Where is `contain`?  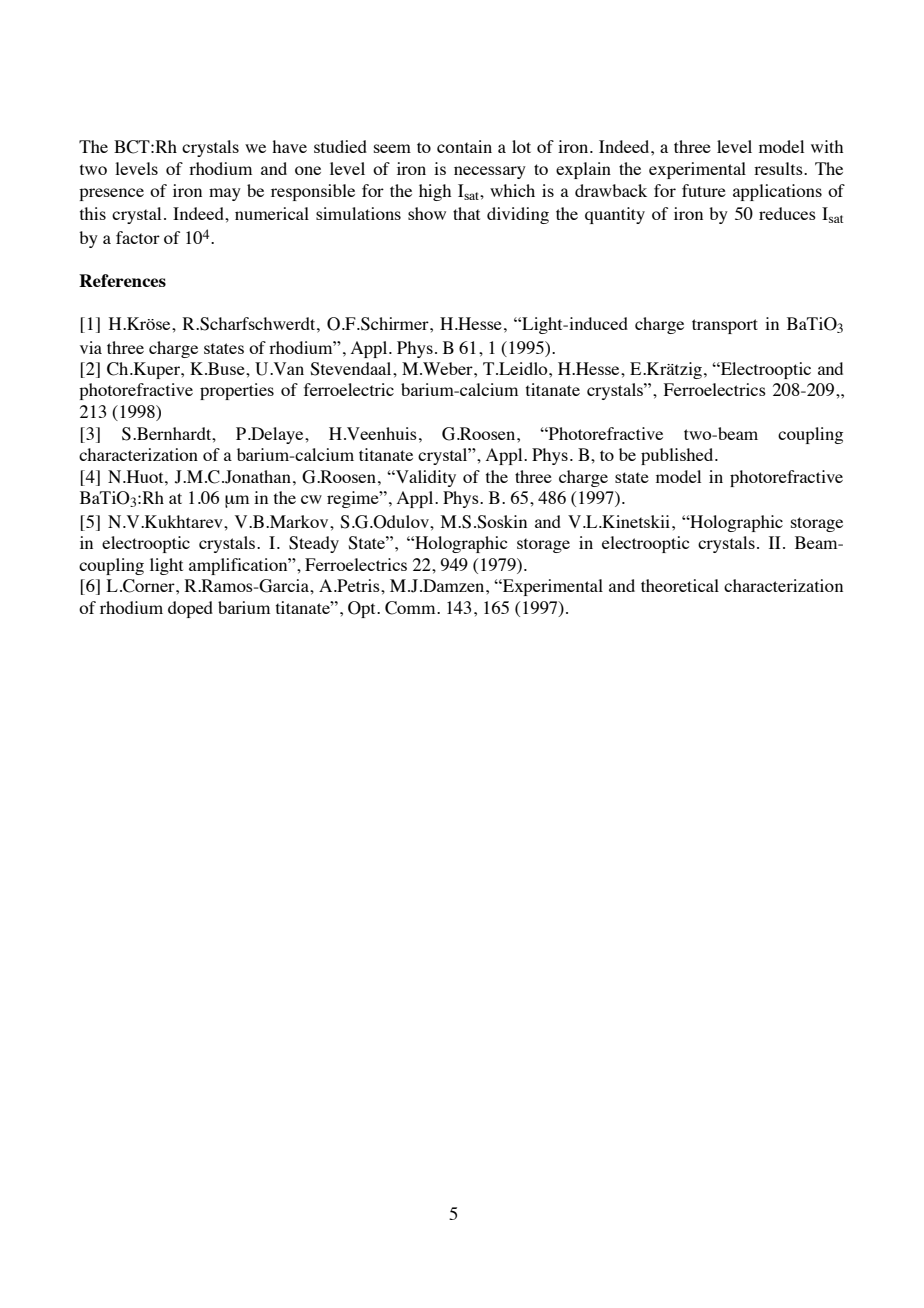
contain is located at coordinates (464, 146).
